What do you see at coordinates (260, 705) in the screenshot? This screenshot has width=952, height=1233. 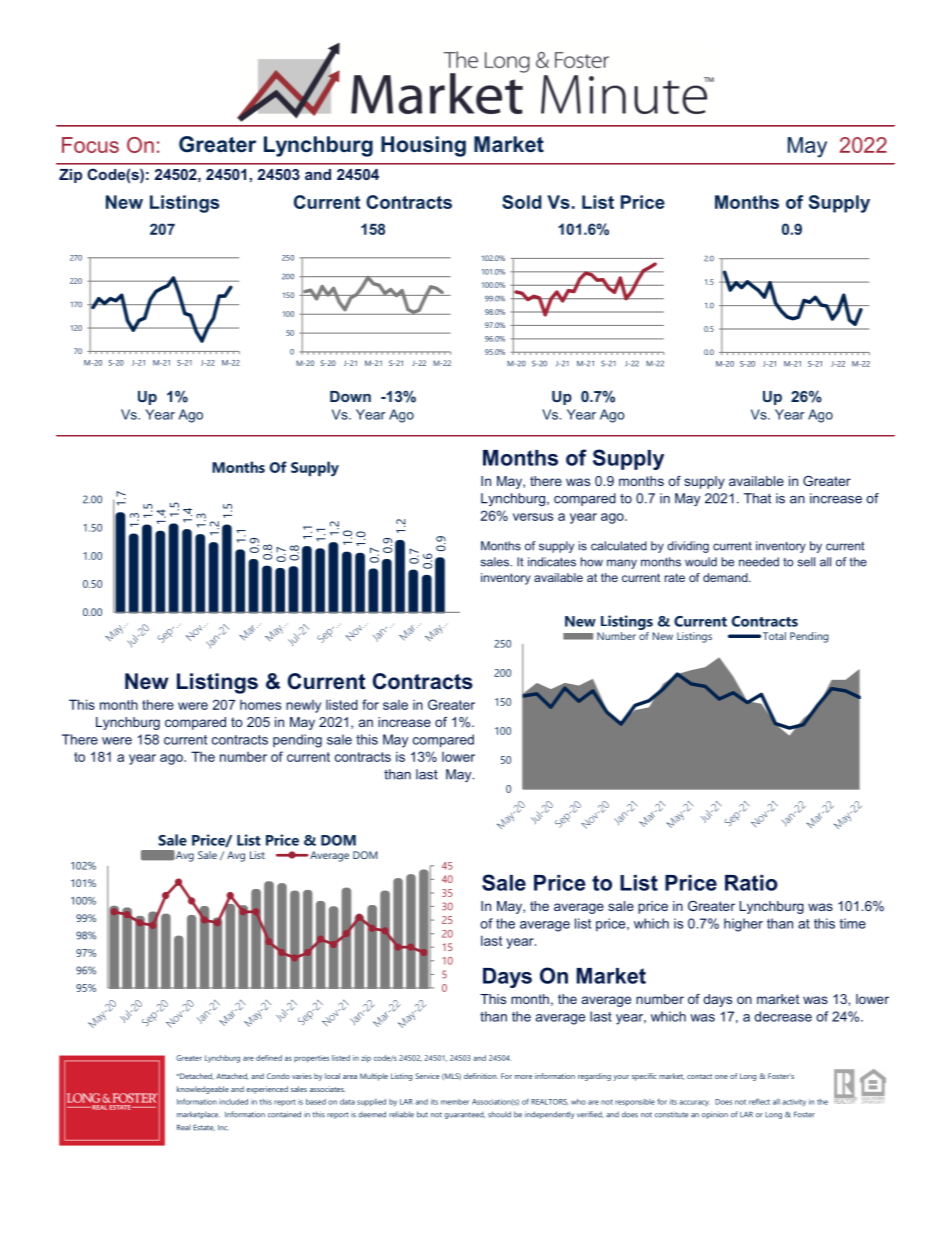 I see `homes` at bounding box center [260, 705].
